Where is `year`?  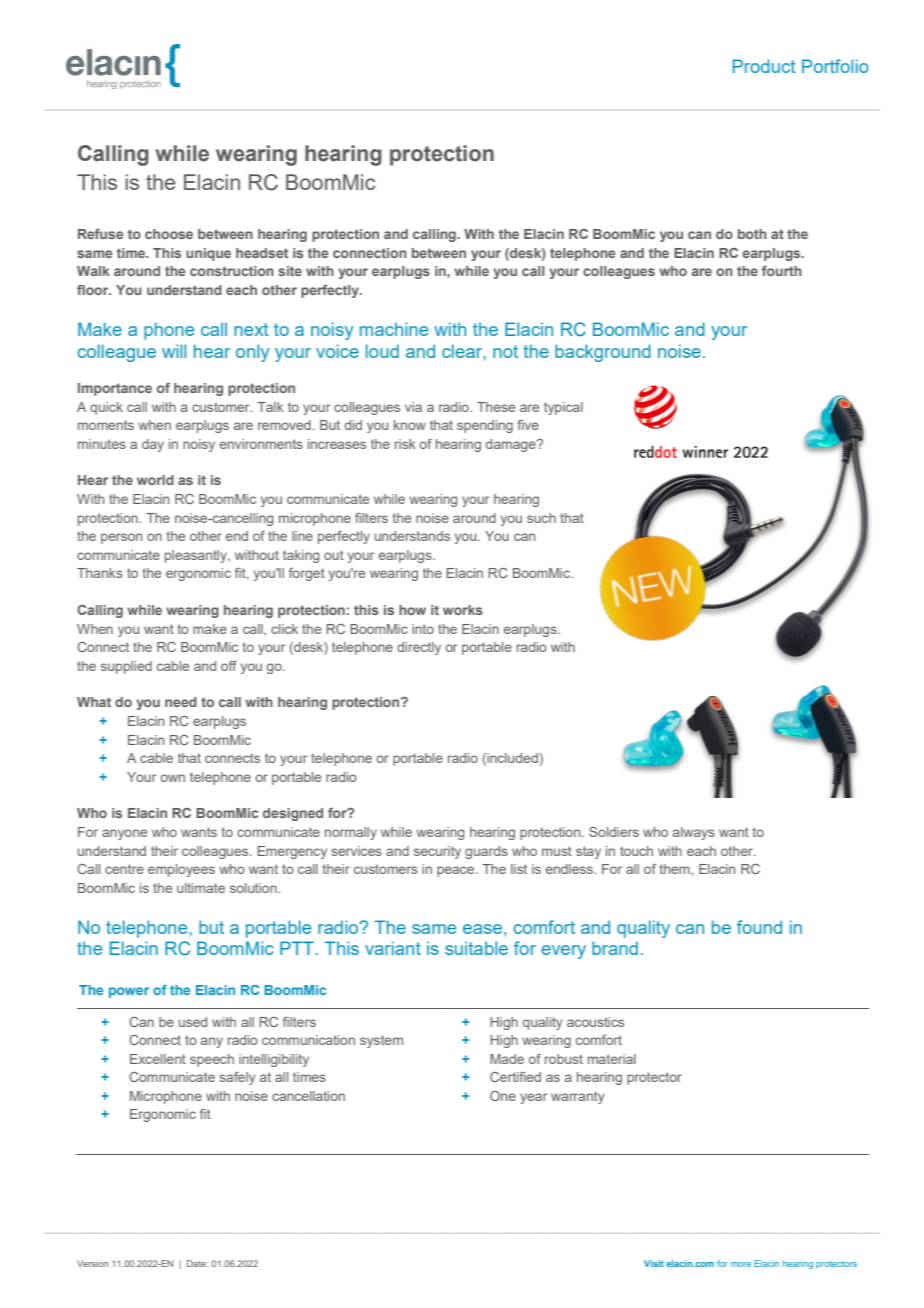 year is located at coordinates (534, 1098).
